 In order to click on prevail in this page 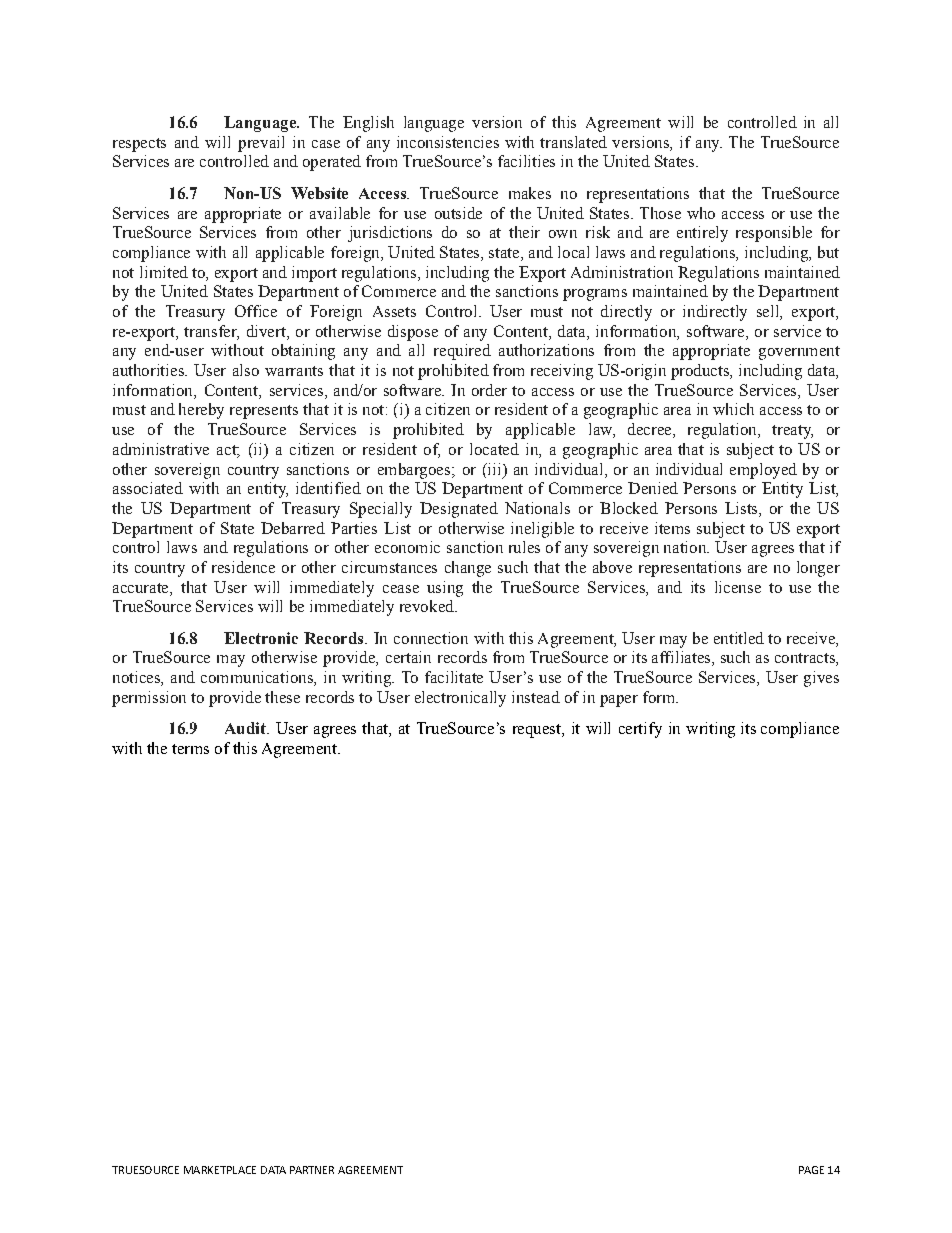, I will do `click(261, 144)`.
